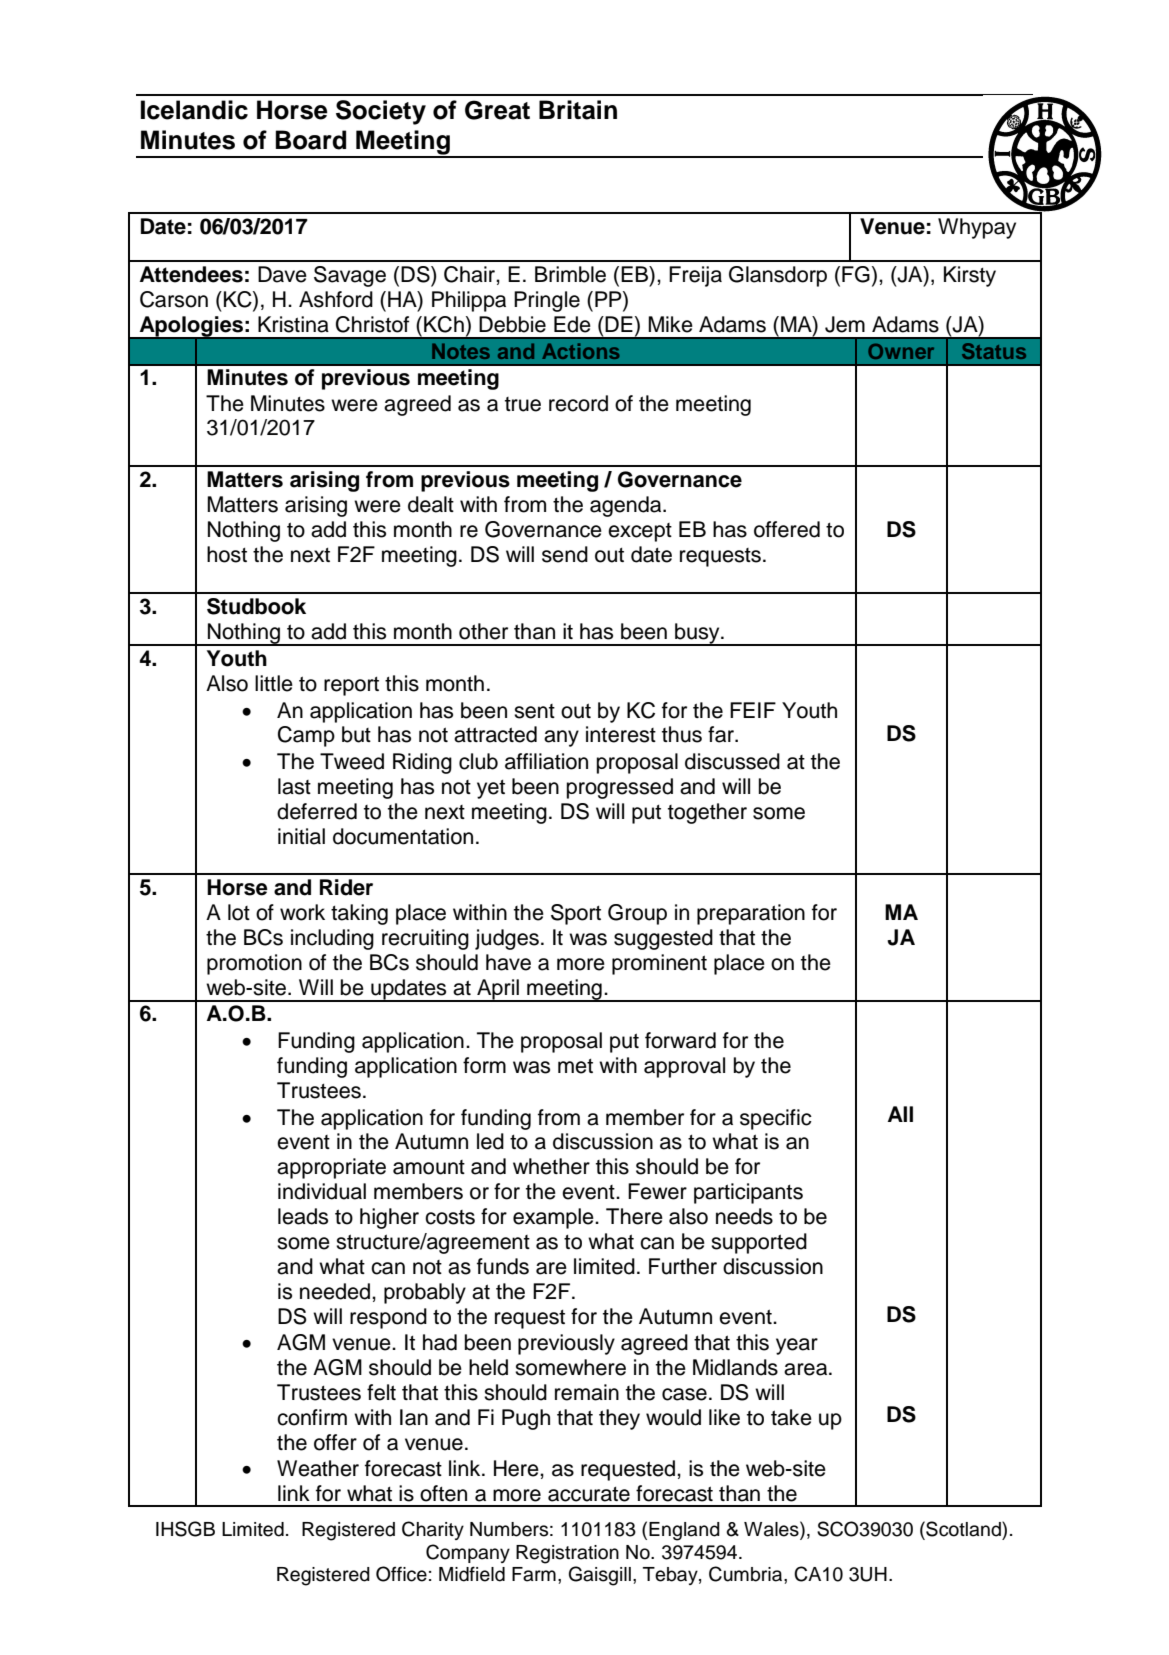  What do you see at coordinates (970, 276) in the screenshot?
I see `Kirsty` at bounding box center [970, 276].
